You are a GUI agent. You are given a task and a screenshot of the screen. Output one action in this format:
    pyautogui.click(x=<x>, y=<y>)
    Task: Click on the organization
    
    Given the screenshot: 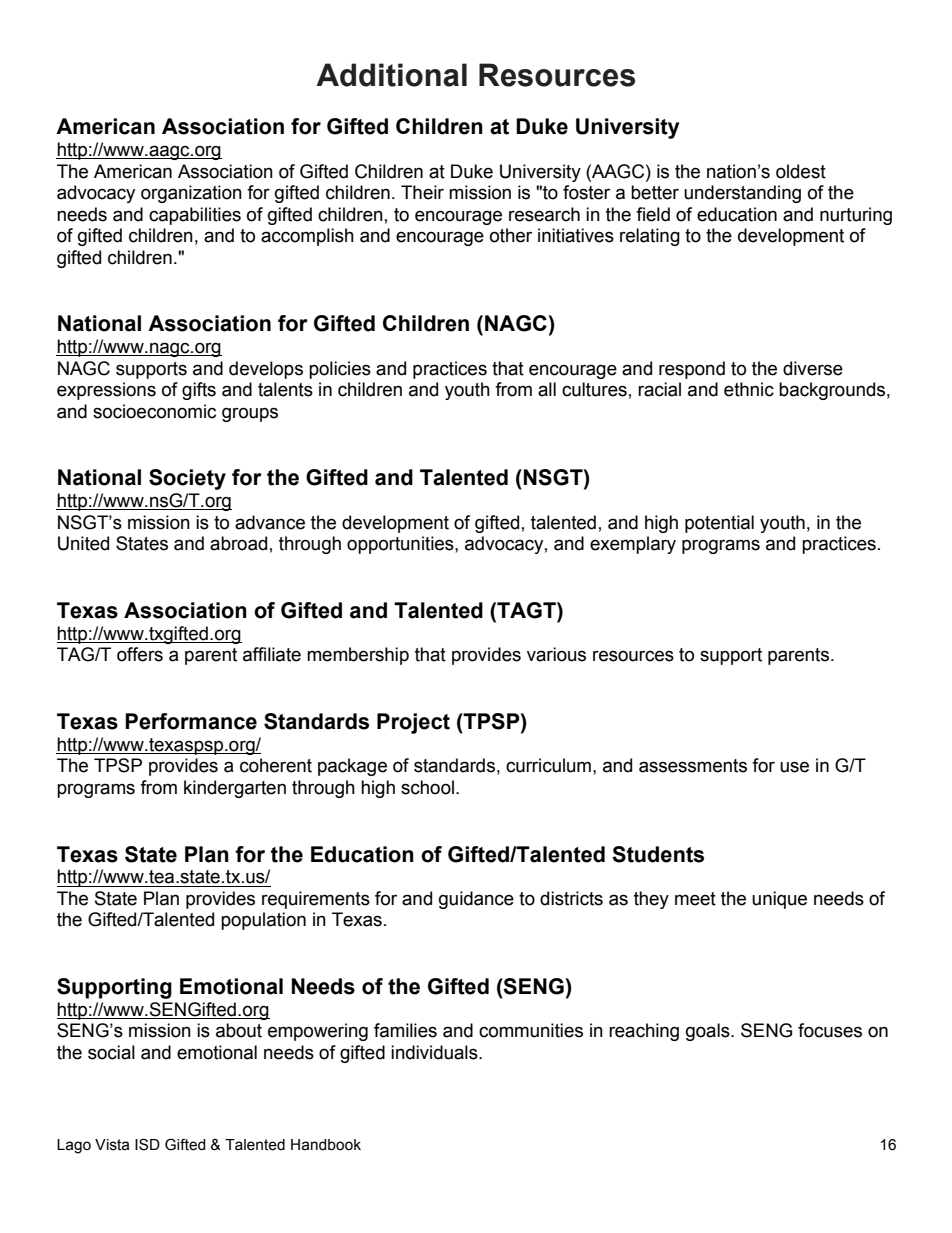 What is the action you would take?
    pyautogui.click(x=191, y=194)
